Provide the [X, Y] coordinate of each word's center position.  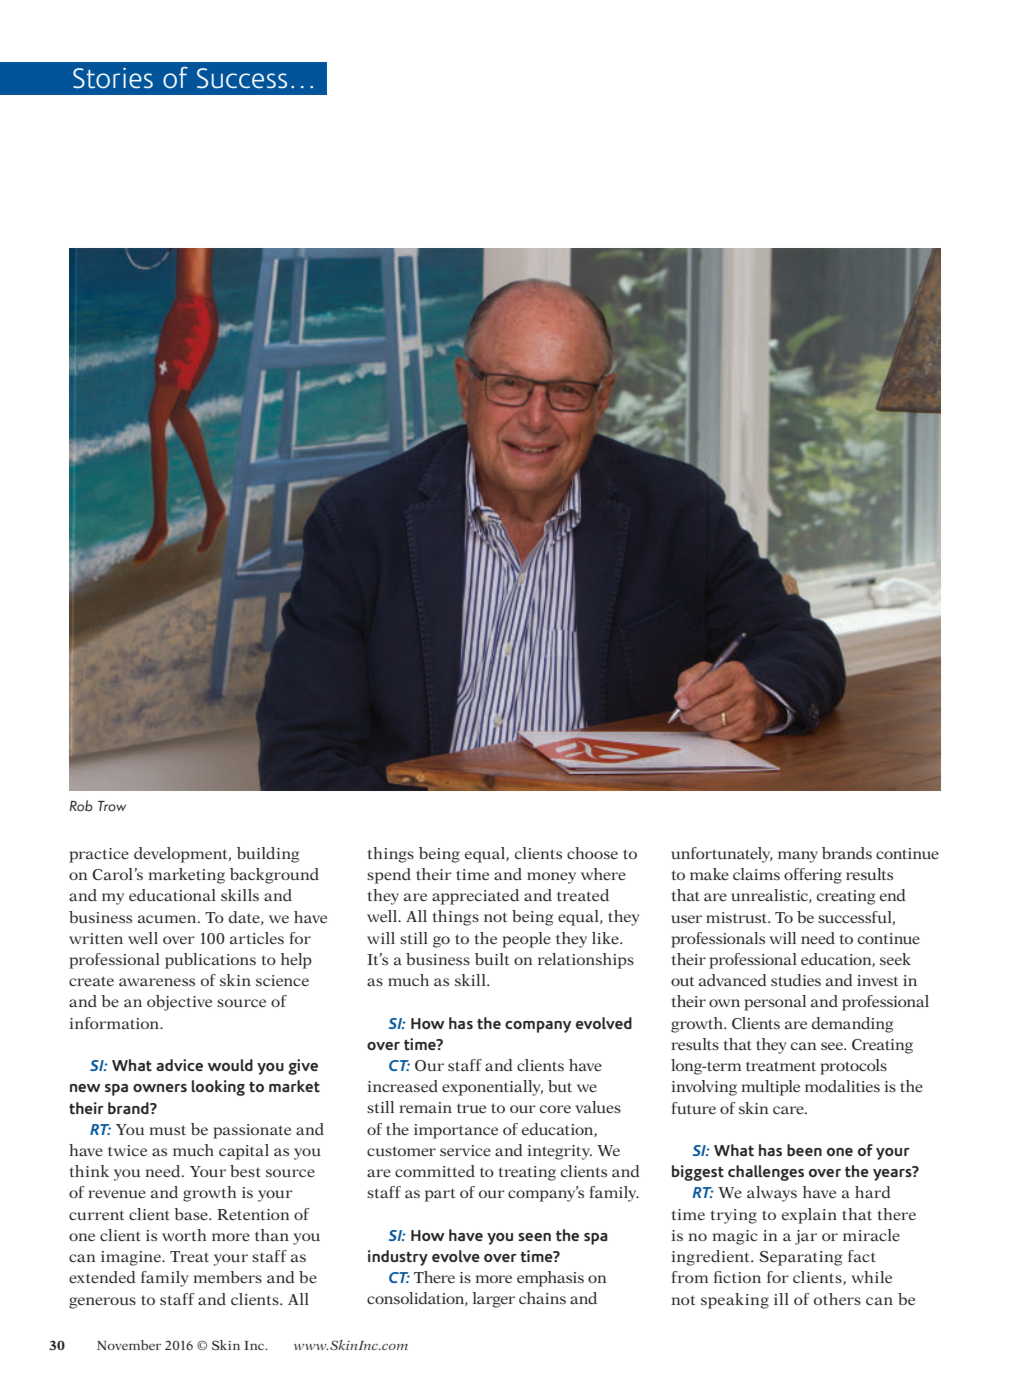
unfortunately [722, 855]
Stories [113, 78]
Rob [81, 806]
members [228, 1277]
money [551, 878]
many [798, 857]
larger [494, 1300]
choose [592, 853]
